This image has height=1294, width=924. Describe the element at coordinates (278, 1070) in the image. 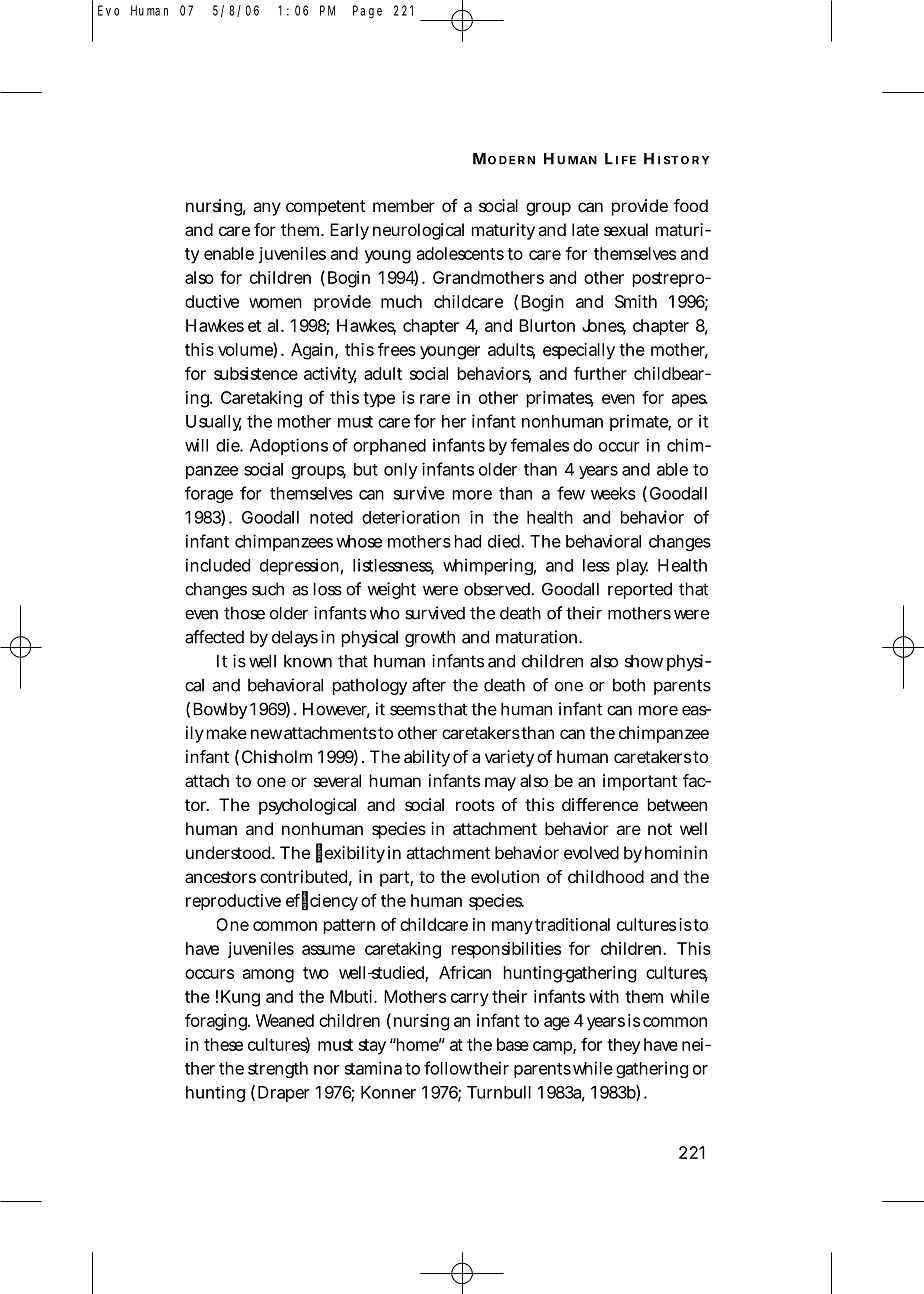

I see `strength` at that location.
